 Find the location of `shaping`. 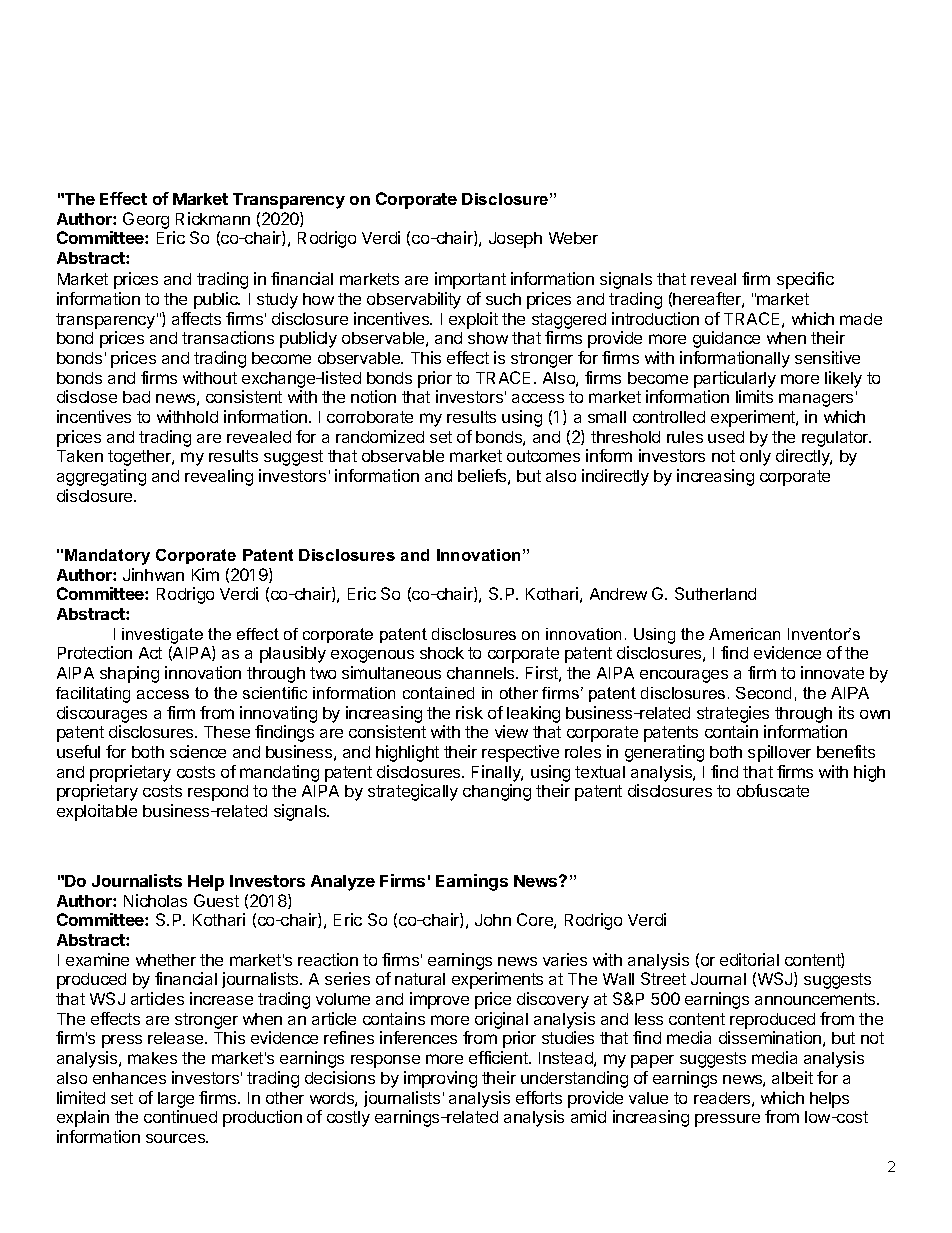

shaping is located at coordinates (129, 674).
